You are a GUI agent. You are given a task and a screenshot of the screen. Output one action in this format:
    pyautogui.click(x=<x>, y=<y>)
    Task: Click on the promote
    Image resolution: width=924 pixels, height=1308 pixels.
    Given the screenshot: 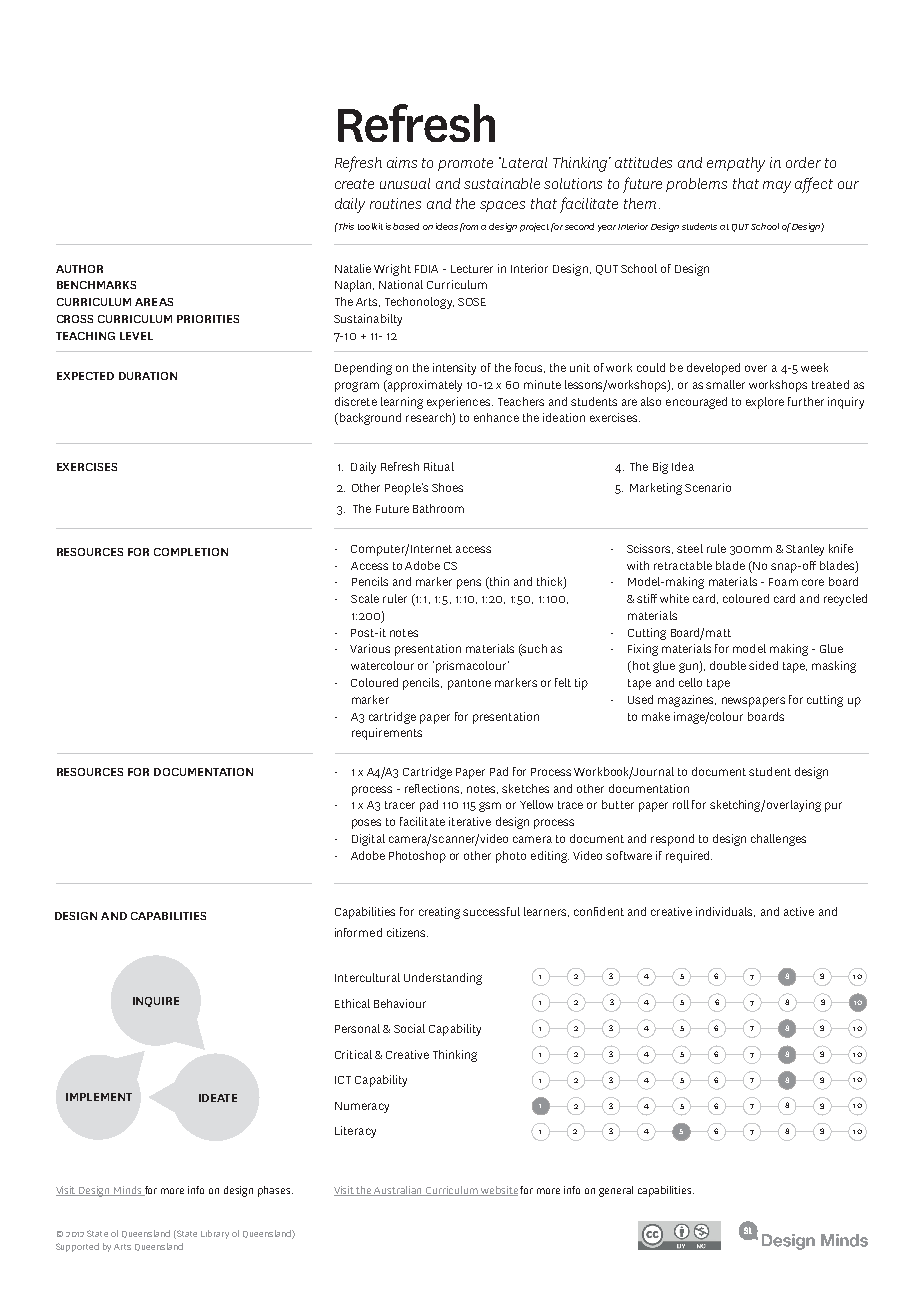 What is the action you would take?
    pyautogui.click(x=465, y=164)
